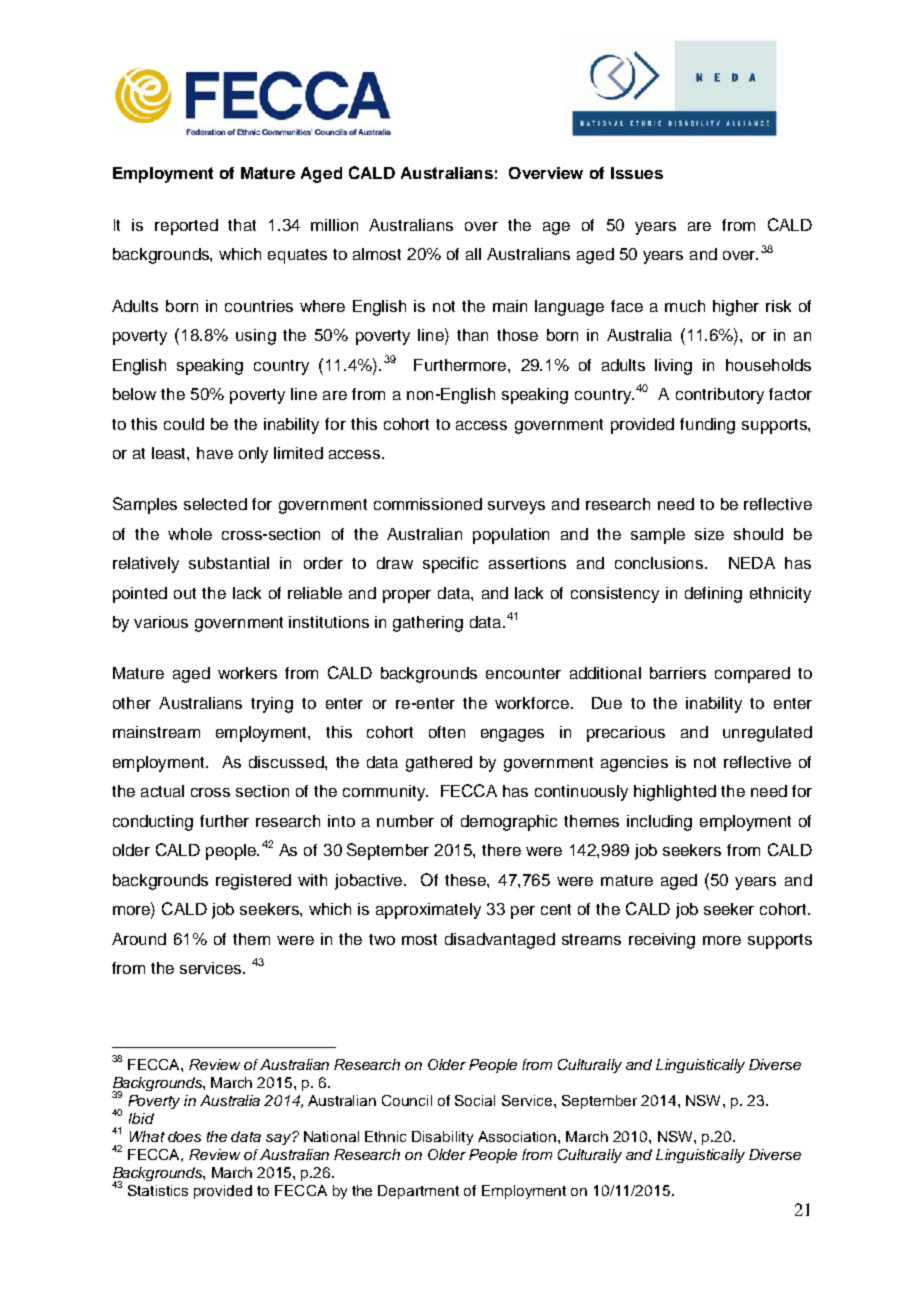 The width and height of the screenshot is (924, 1308). What do you see at coordinates (518, 1136) in the screenshot?
I see `Association` at bounding box center [518, 1136].
